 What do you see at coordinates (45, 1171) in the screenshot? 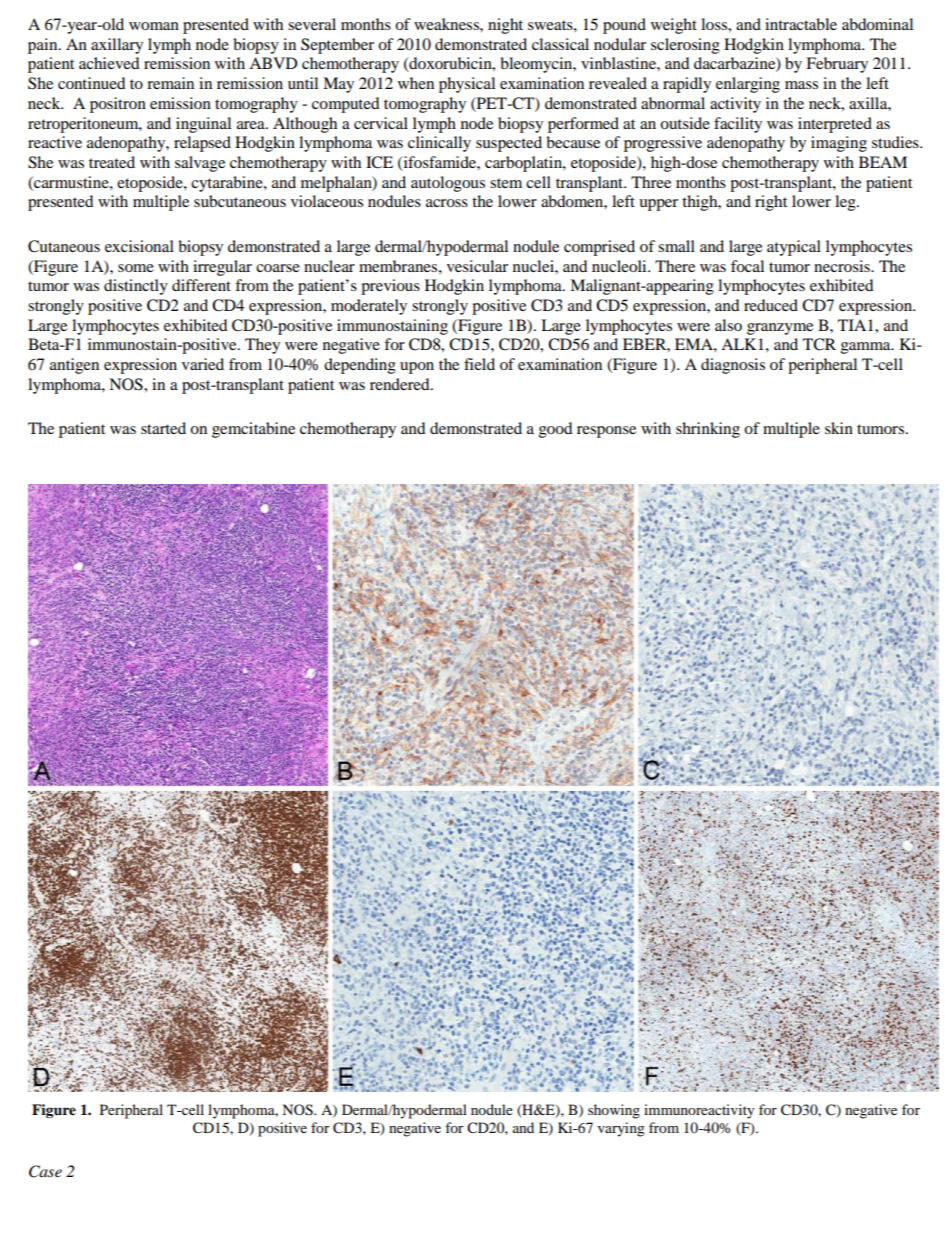
I see `Case` at bounding box center [45, 1171].
